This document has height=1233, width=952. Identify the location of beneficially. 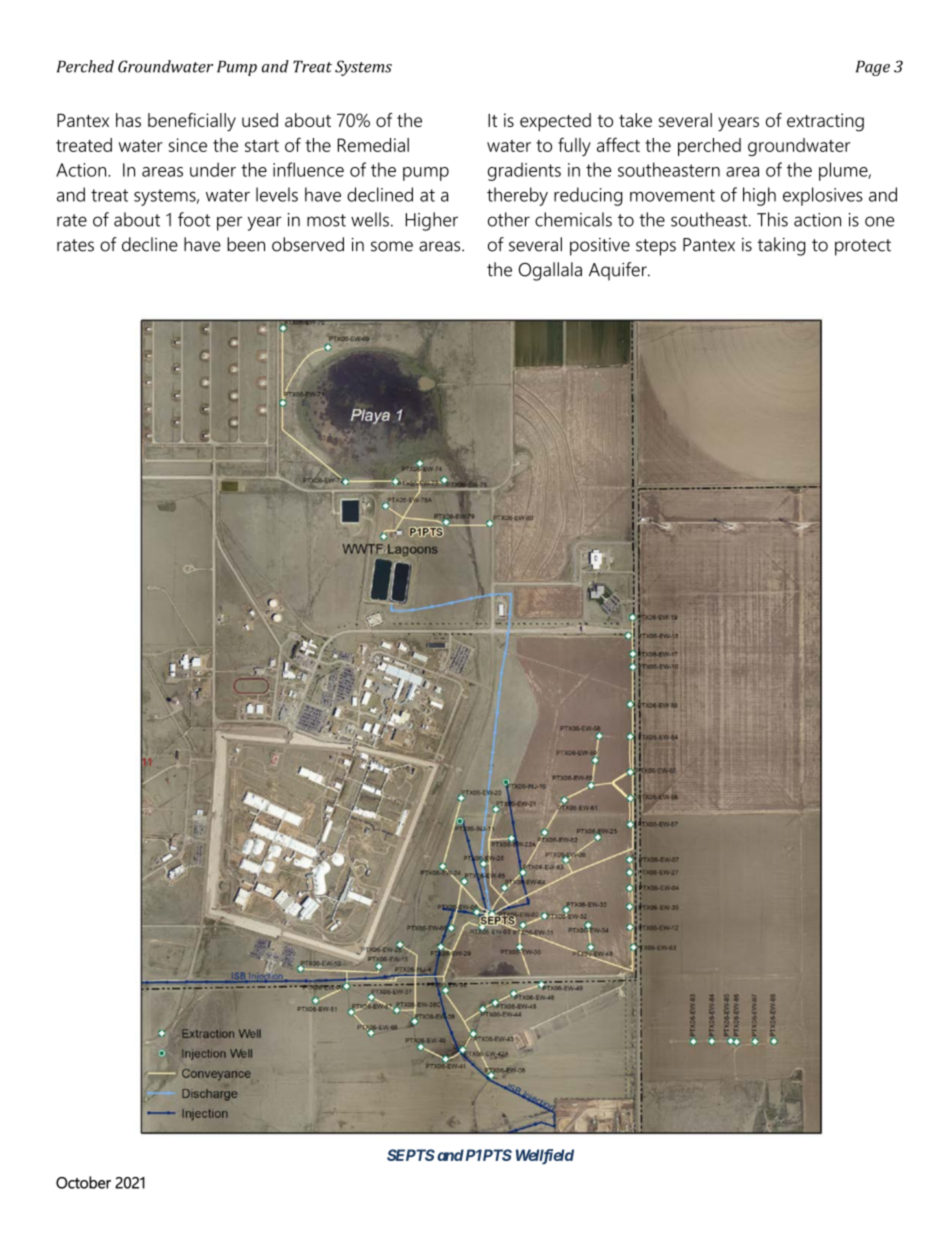
(192, 122).
